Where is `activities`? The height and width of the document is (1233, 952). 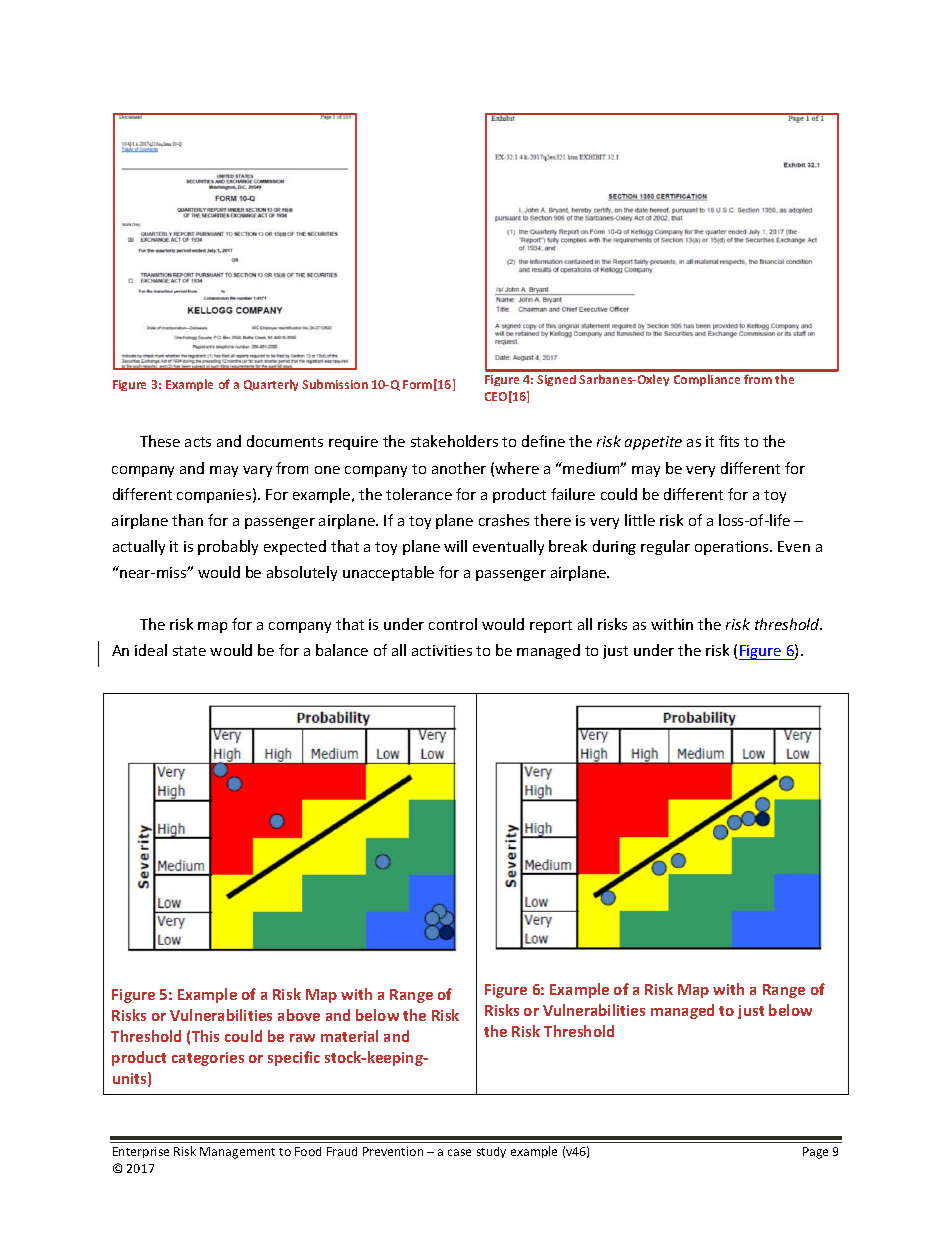 activities is located at coordinates (442, 650).
